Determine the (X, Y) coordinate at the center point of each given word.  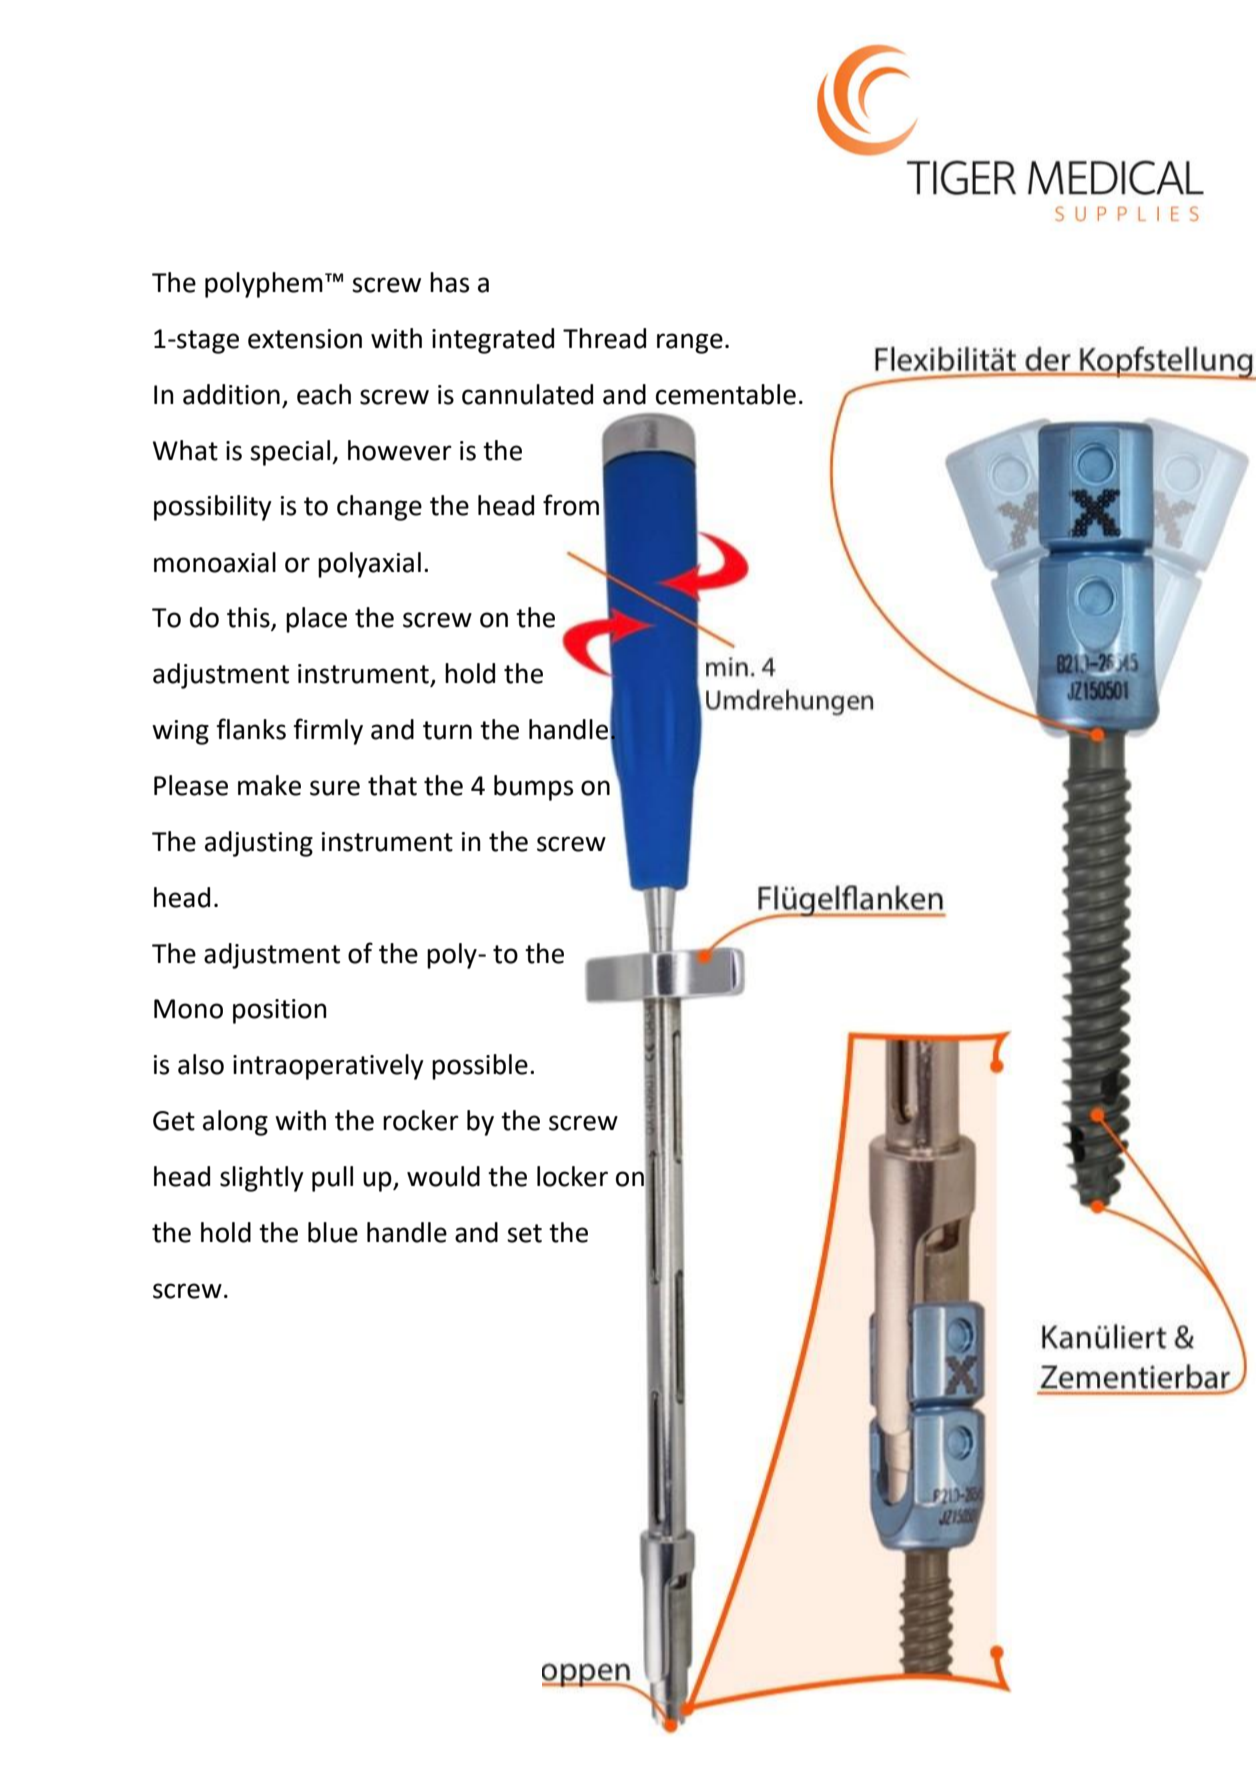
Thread (604, 338)
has (449, 282)
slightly (262, 1179)
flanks (251, 729)
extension (305, 339)
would (443, 1176)
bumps (533, 788)
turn (447, 730)
